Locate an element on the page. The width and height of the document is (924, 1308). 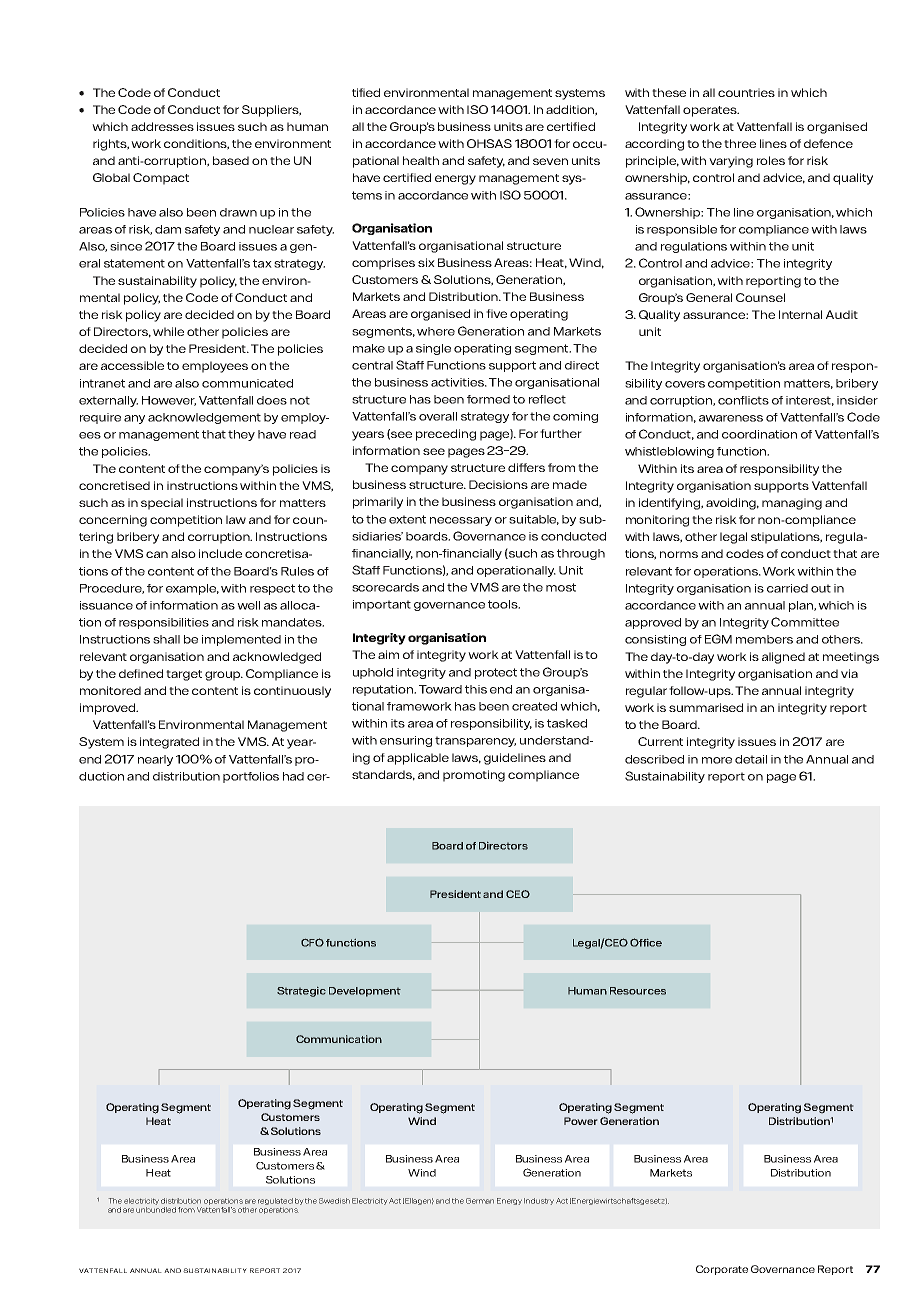
Strategic is located at coordinates (301, 992).
